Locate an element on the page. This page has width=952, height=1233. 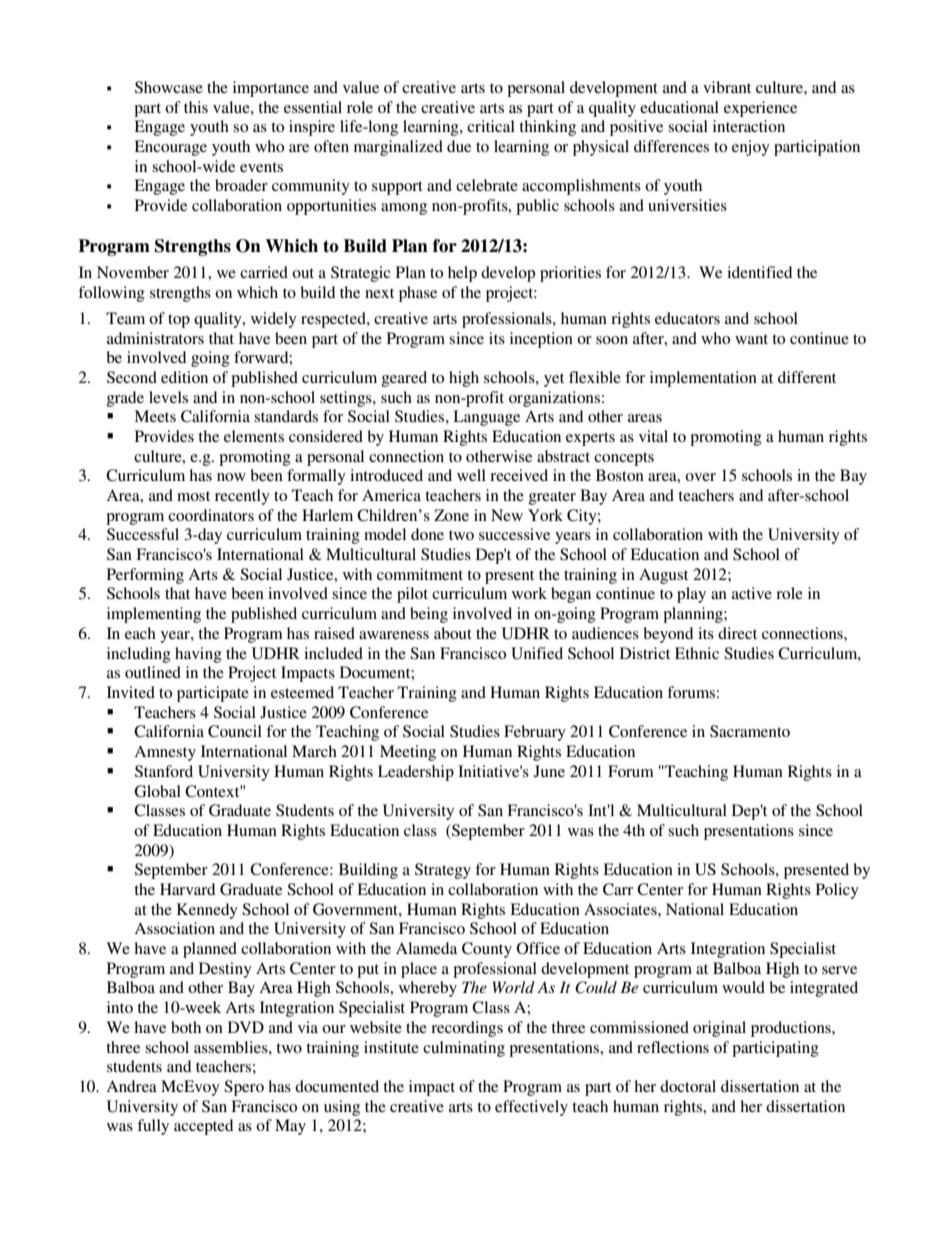
inception is located at coordinates (541, 340).
